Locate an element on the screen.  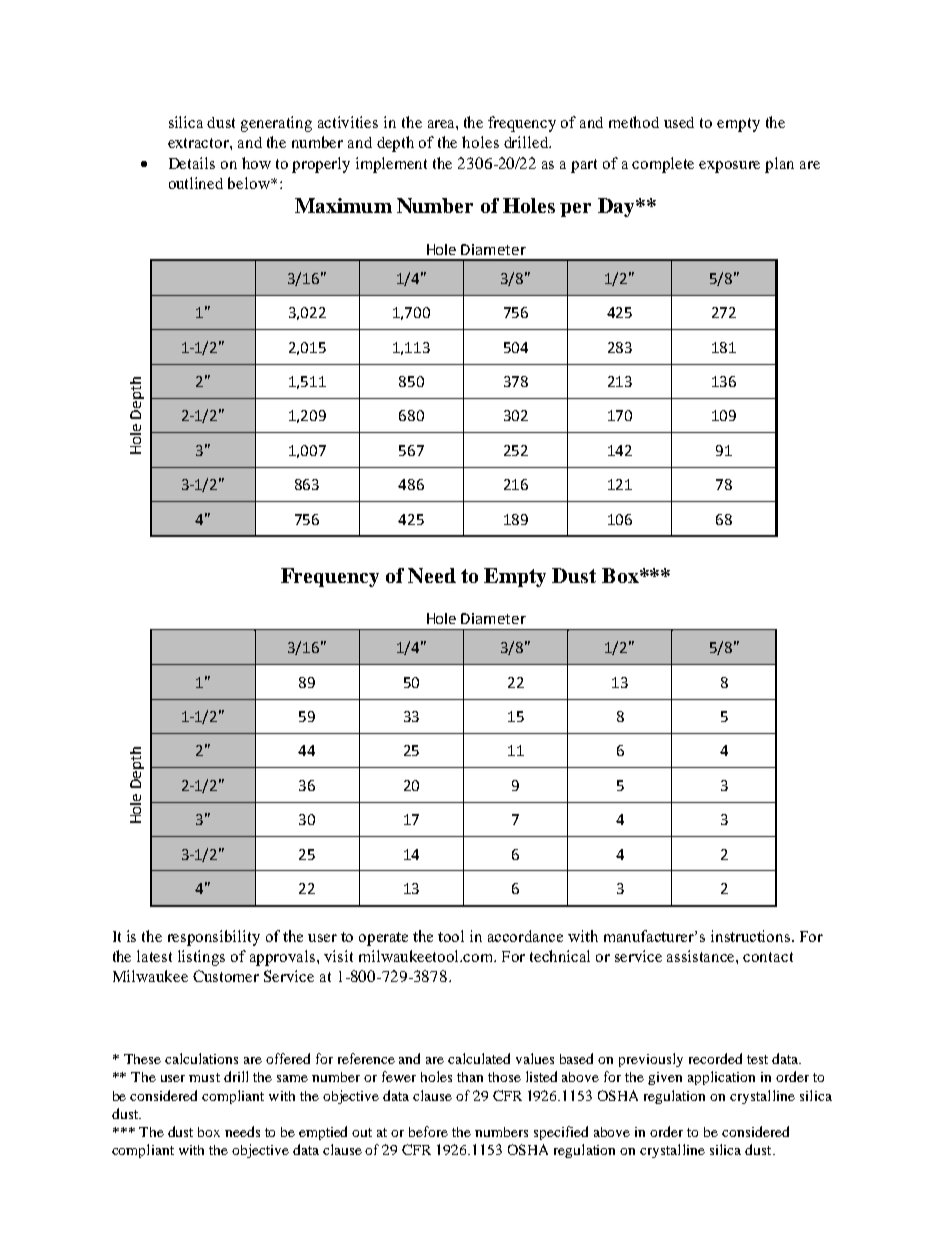
instructions is located at coordinates (752, 936).
